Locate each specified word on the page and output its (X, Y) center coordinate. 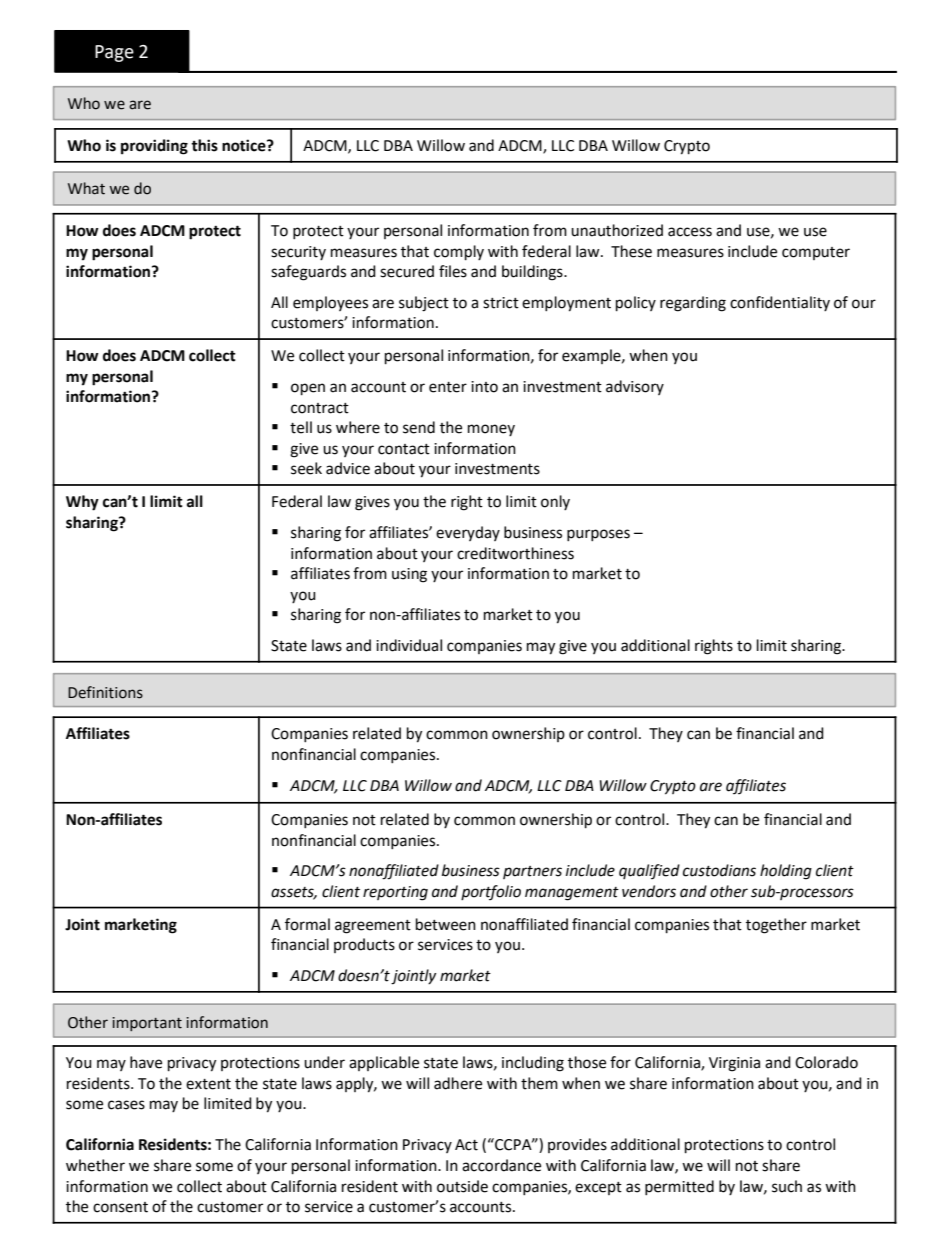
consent (120, 1207)
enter (448, 387)
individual (409, 645)
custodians (719, 870)
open (308, 389)
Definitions (105, 692)
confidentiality (780, 303)
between (446, 924)
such (787, 1186)
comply (459, 253)
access (690, 232)
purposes (598, 535)
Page (114, 53)
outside (462, 1186)
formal (307, 924)
